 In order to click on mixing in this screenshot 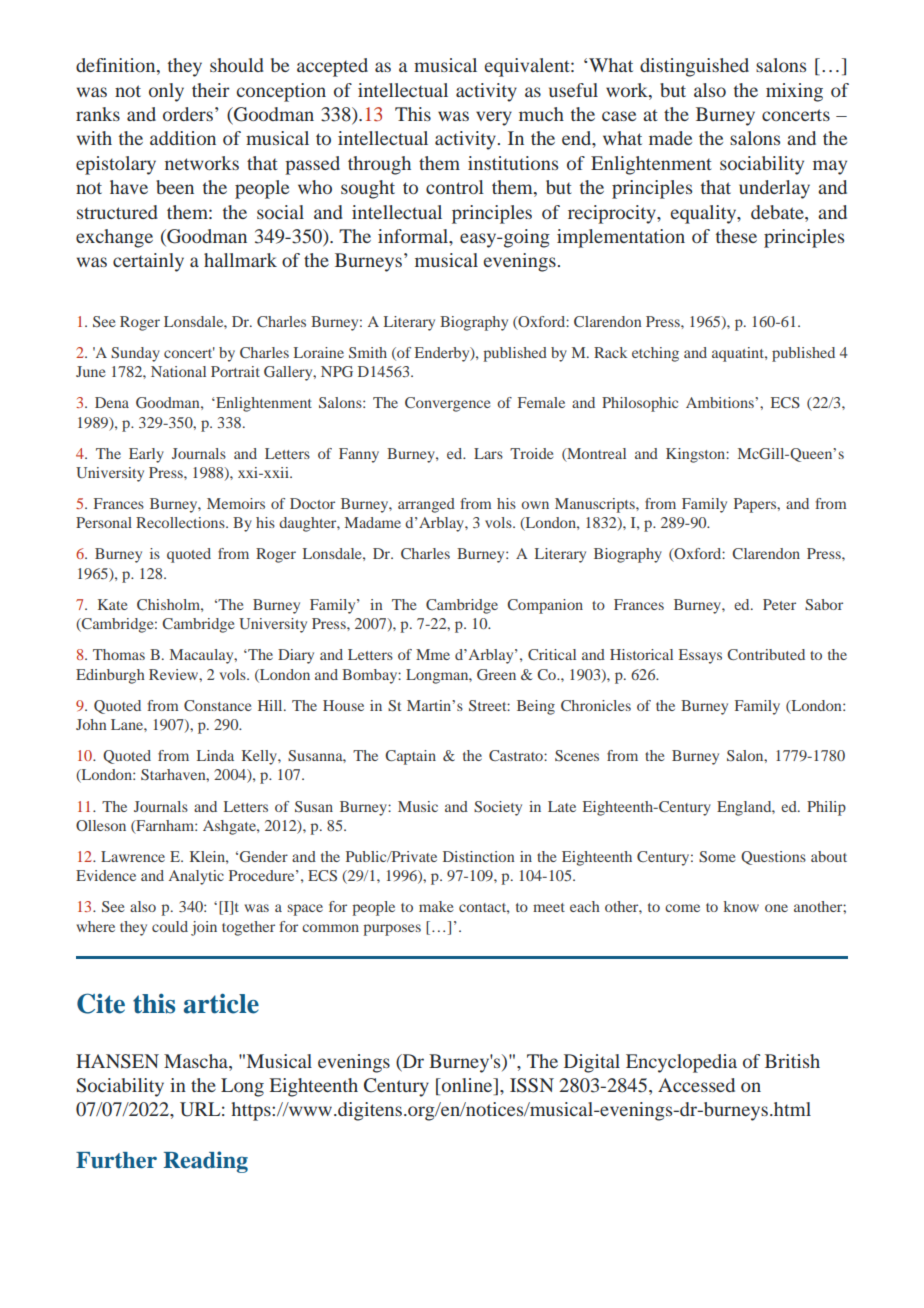, I will do `click(794, 92)`.
